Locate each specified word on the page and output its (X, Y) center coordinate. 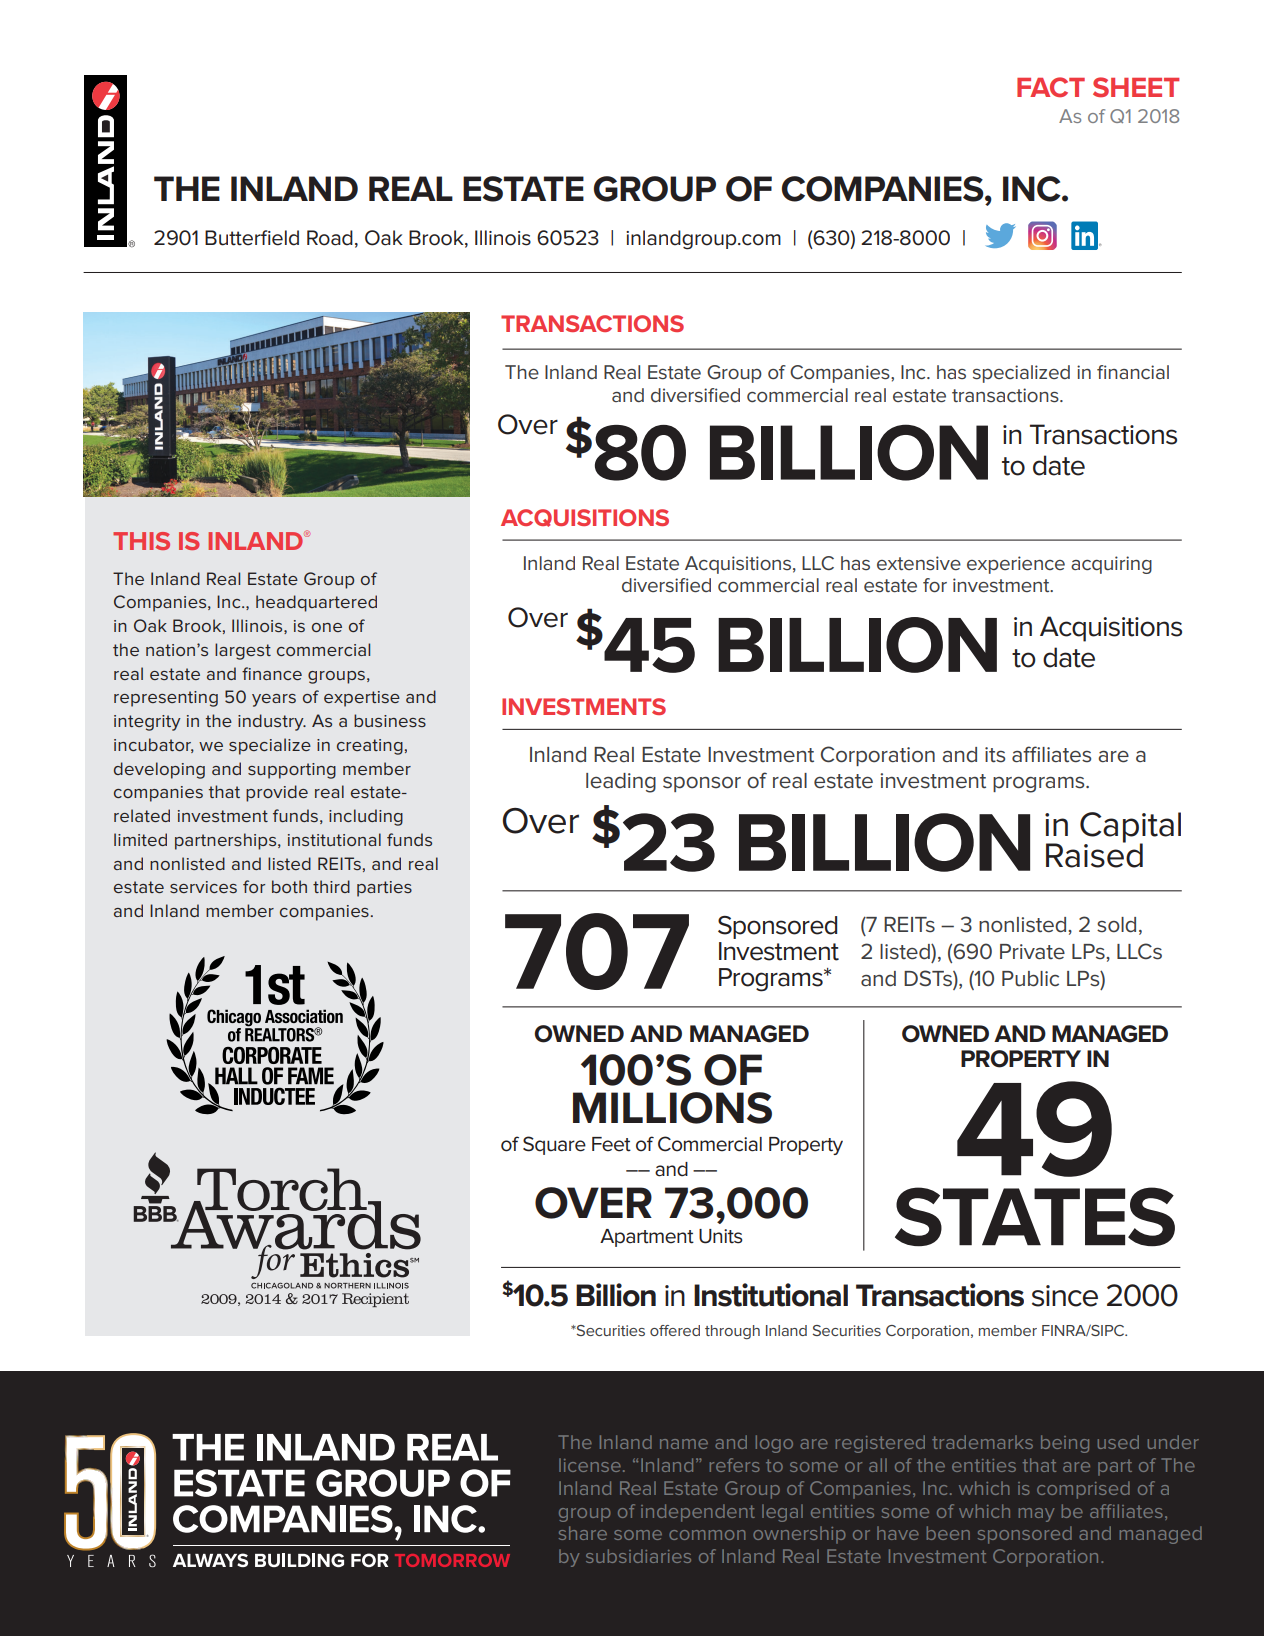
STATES (1035, 1217)
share (583, 1533)
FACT (1051, 87)
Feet (611, 1144)
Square (554, 1145)
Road (330, 238)
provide (277, 793)
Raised (1094, 854)
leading (621, 783)
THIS (141, 541)
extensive (919, 563)
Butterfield (252, 238)
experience (1016, 565)
